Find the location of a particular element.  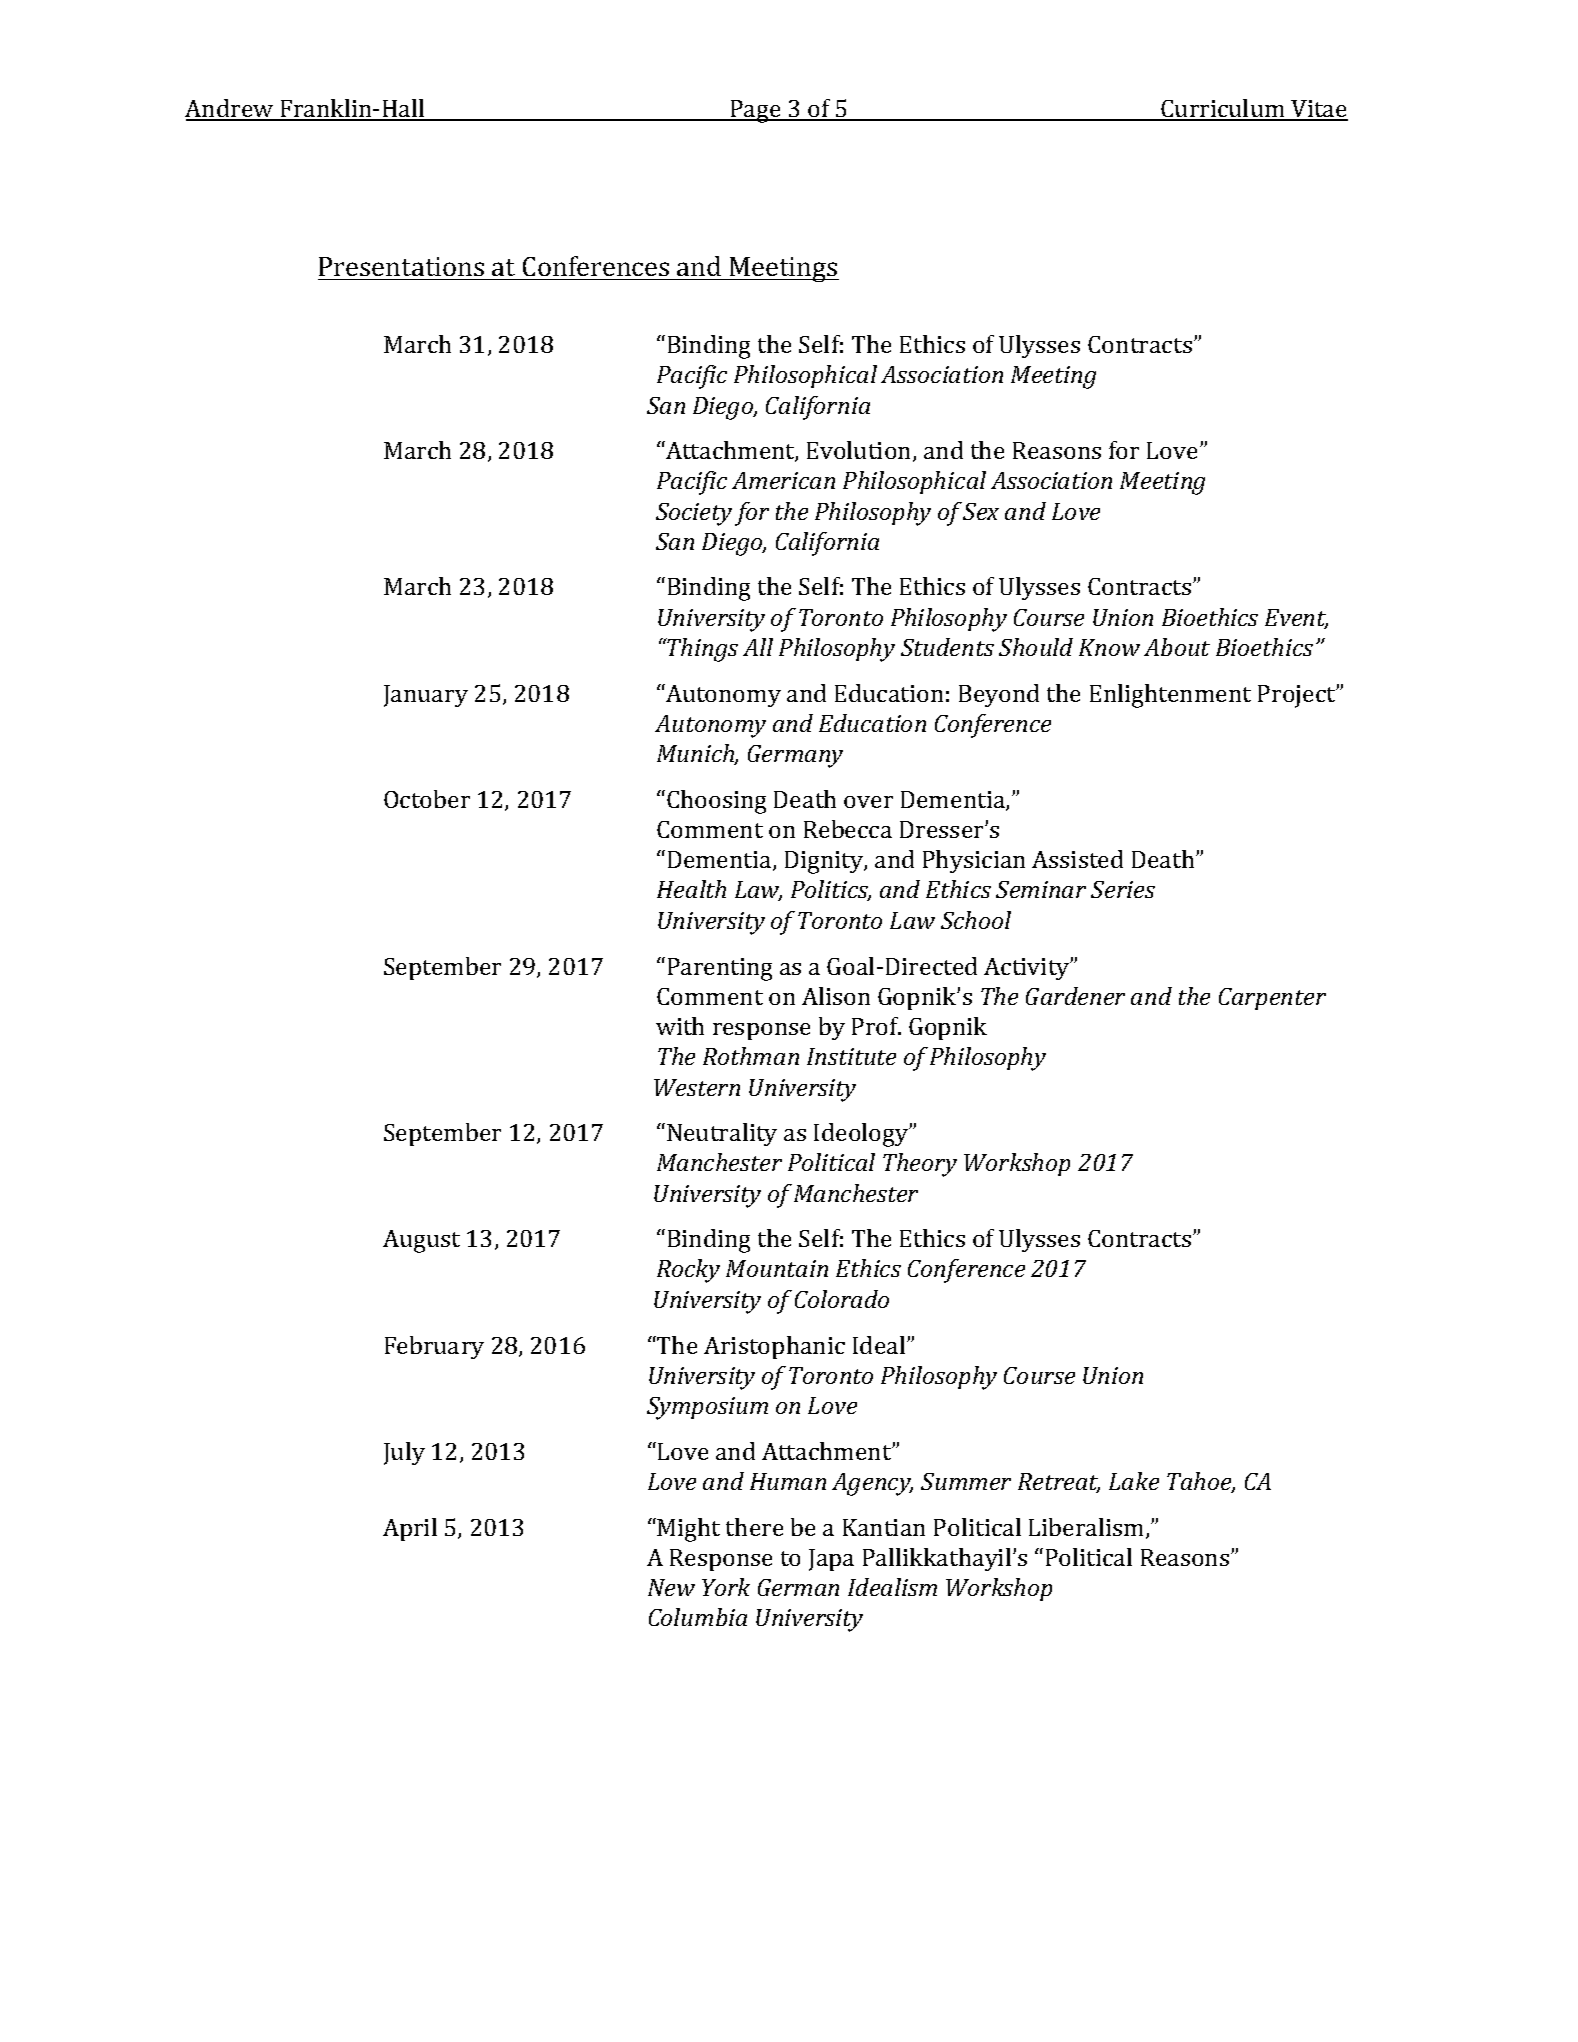

April is located at coordinates (410, 1529).
